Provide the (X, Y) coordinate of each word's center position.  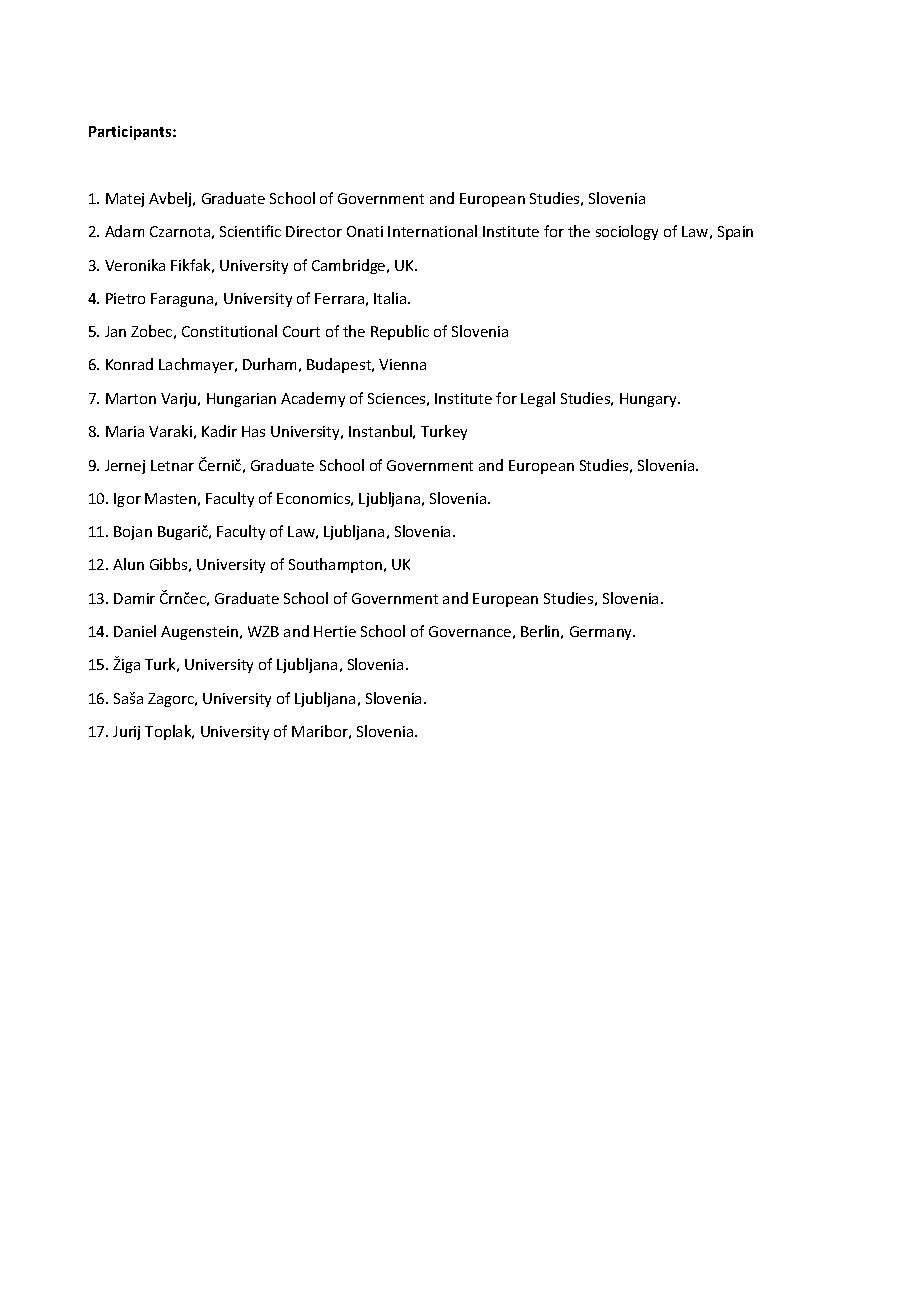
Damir (134, 598)
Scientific (250, 231)
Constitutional (229, 331)
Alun (128, 564)
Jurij (126, 733)
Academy (313, 399)
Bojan (133, 533)
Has (253, 431)
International (432, 231)
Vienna (402, 364)
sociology (627, 232)
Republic (400, 332)
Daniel (135, 631)
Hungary (650, 400)
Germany (602, 633)
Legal (538, 399)
